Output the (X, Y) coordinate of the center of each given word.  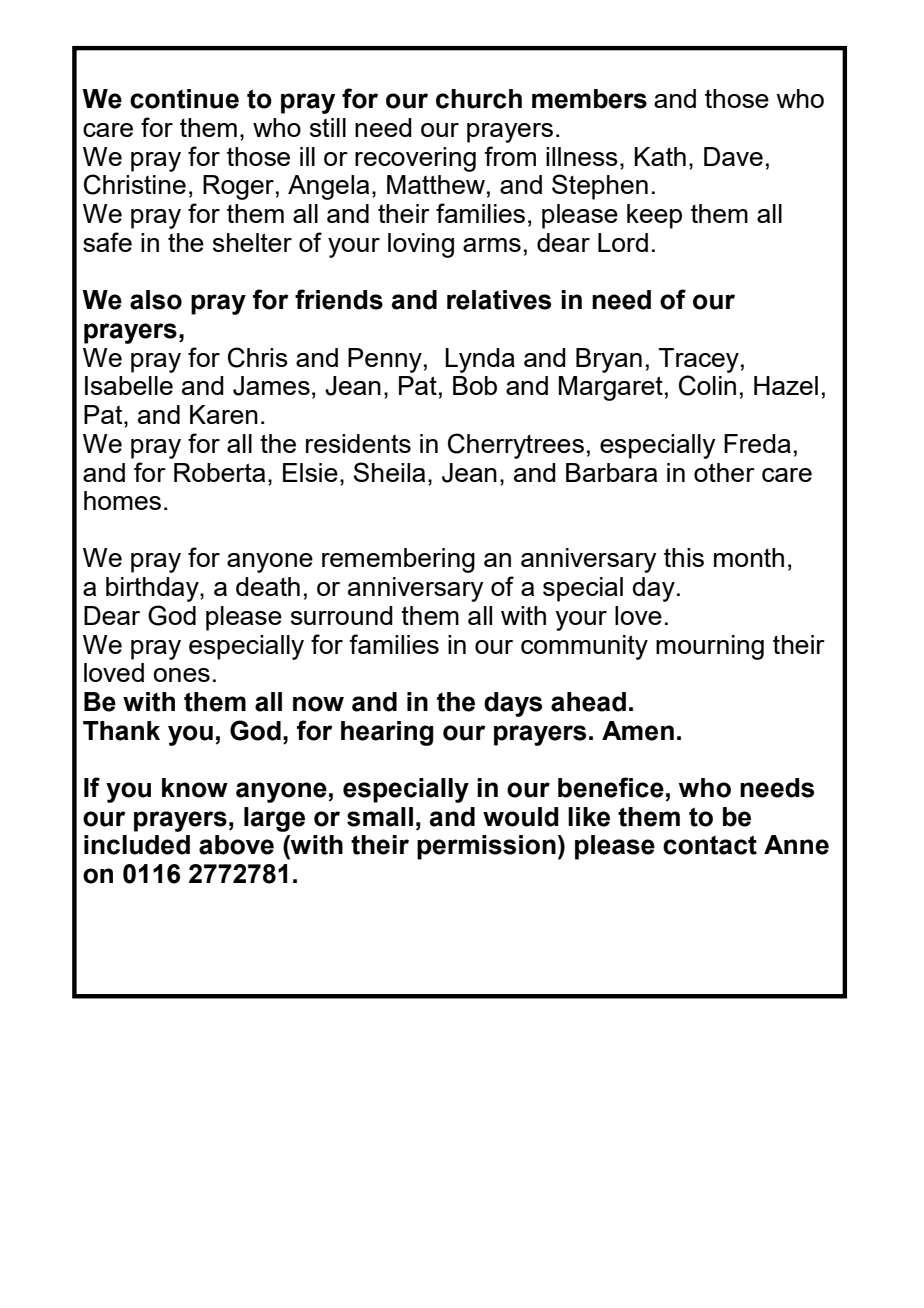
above (236, 845)
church (479, 99)
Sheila (389, 472)
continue (184, 99)
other (724, 472)
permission (486, 847)
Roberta (219, 472)
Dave (733, 156)
